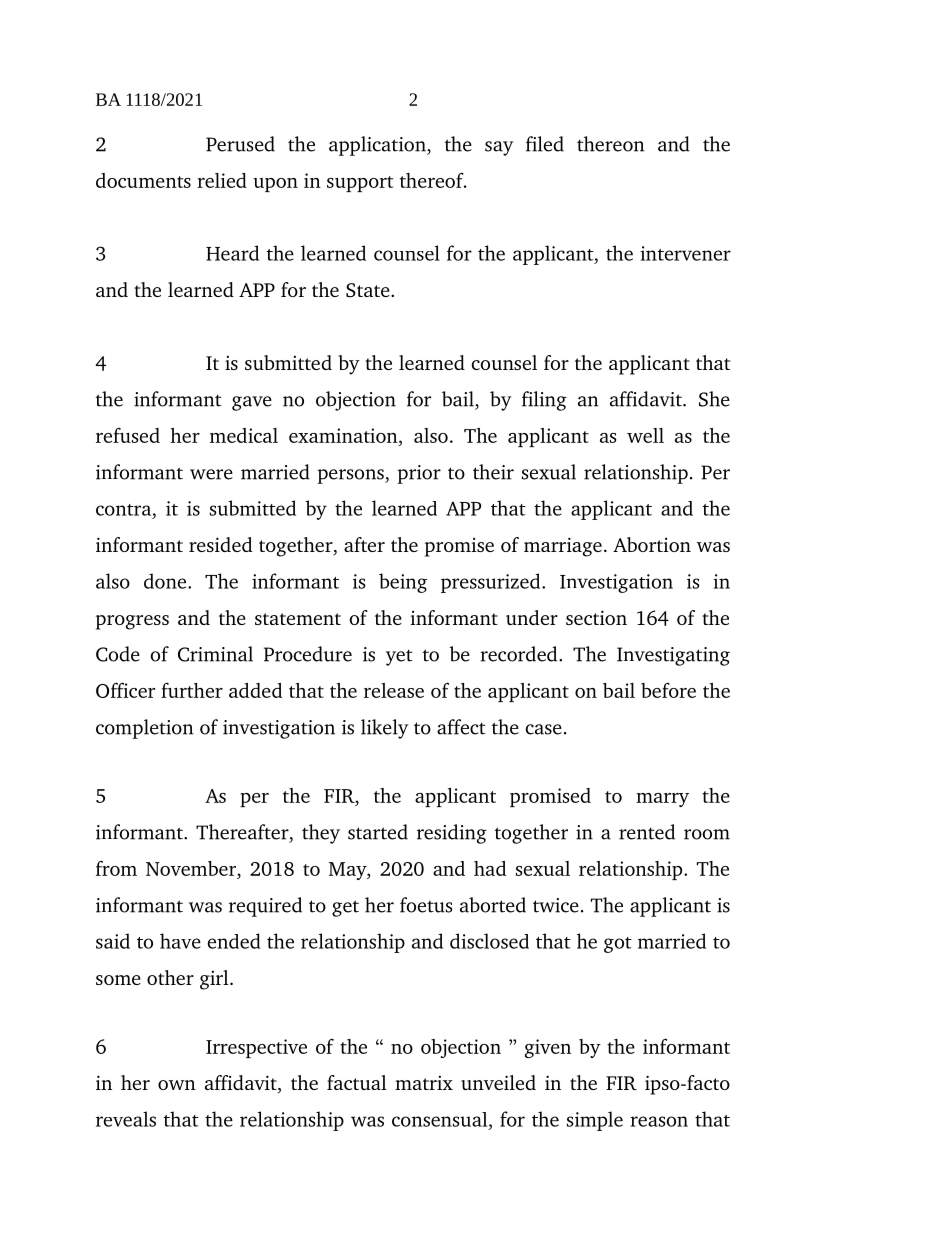  Describe the element at coordinates (668, 690) in the screenshot. I see `before` at that location.
